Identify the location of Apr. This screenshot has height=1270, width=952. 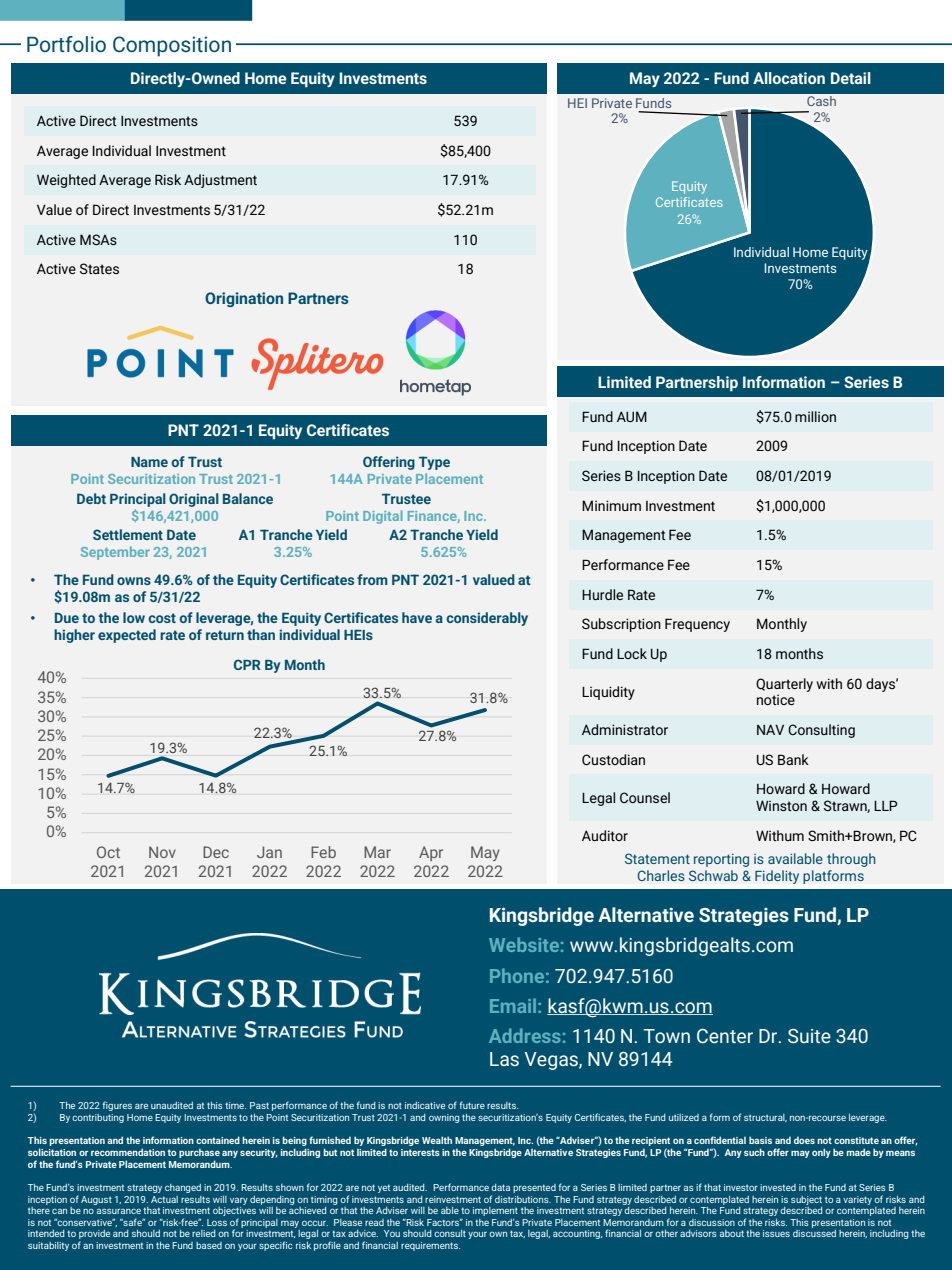
(431, 853).
